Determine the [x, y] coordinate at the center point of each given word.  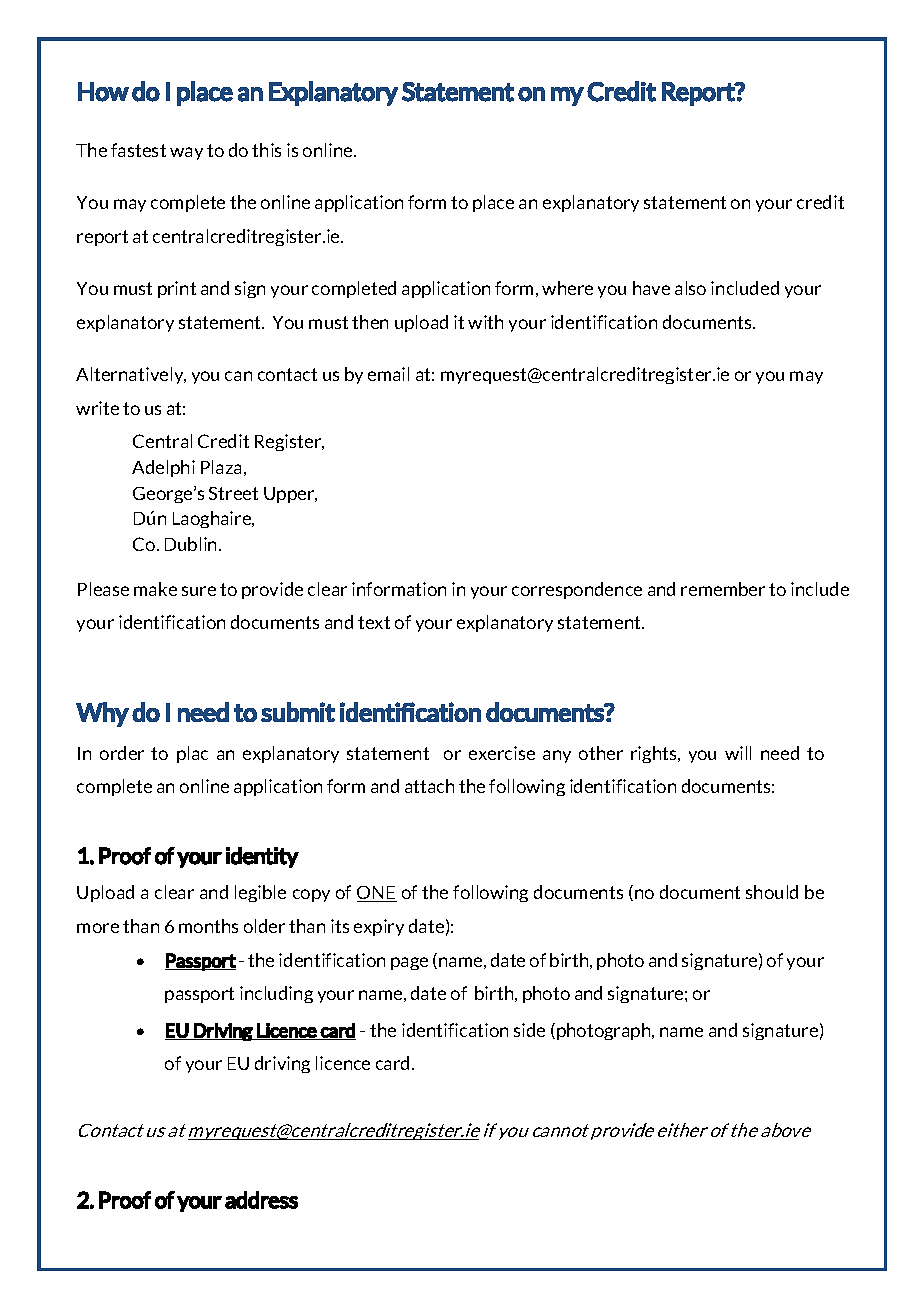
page [409, 963]
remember [723, 589]
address [261, 1200]
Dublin [192, 544]
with [485, 322]
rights [655, 754]
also [690, 288]
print [177, 289]
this [266, 150]
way [186, 153]
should [772, 892]
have [651, 288]
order [122, 753]
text [374, 622]
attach [429, 786]
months [208, 926]
